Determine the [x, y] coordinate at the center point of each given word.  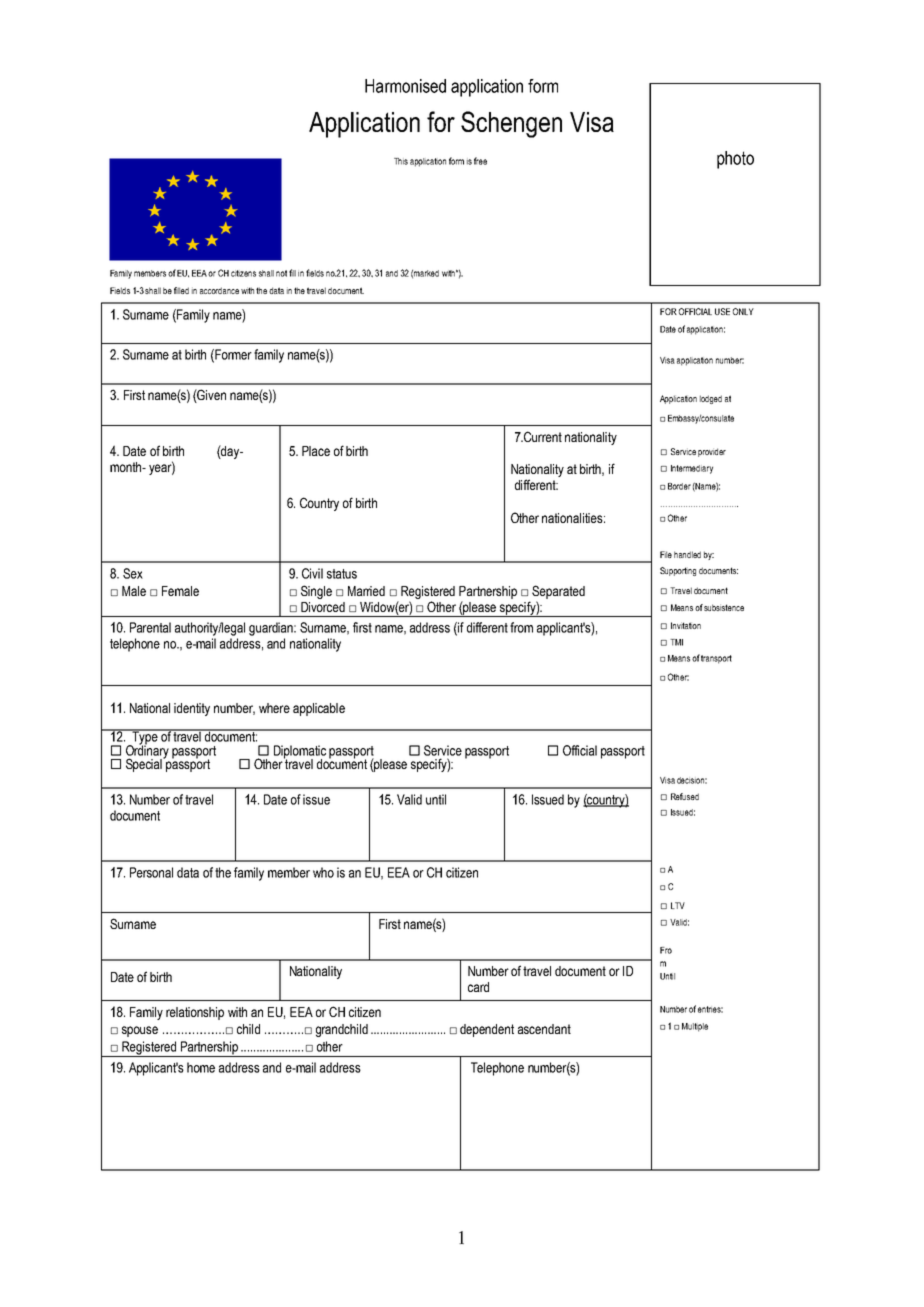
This [401, 161]
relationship [195, 1013]
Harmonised [405, 86]
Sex [133, 573]
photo [735, 160]
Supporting [678, 571]
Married [366, 591]
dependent [487, 1030]
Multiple [695, 1027]
